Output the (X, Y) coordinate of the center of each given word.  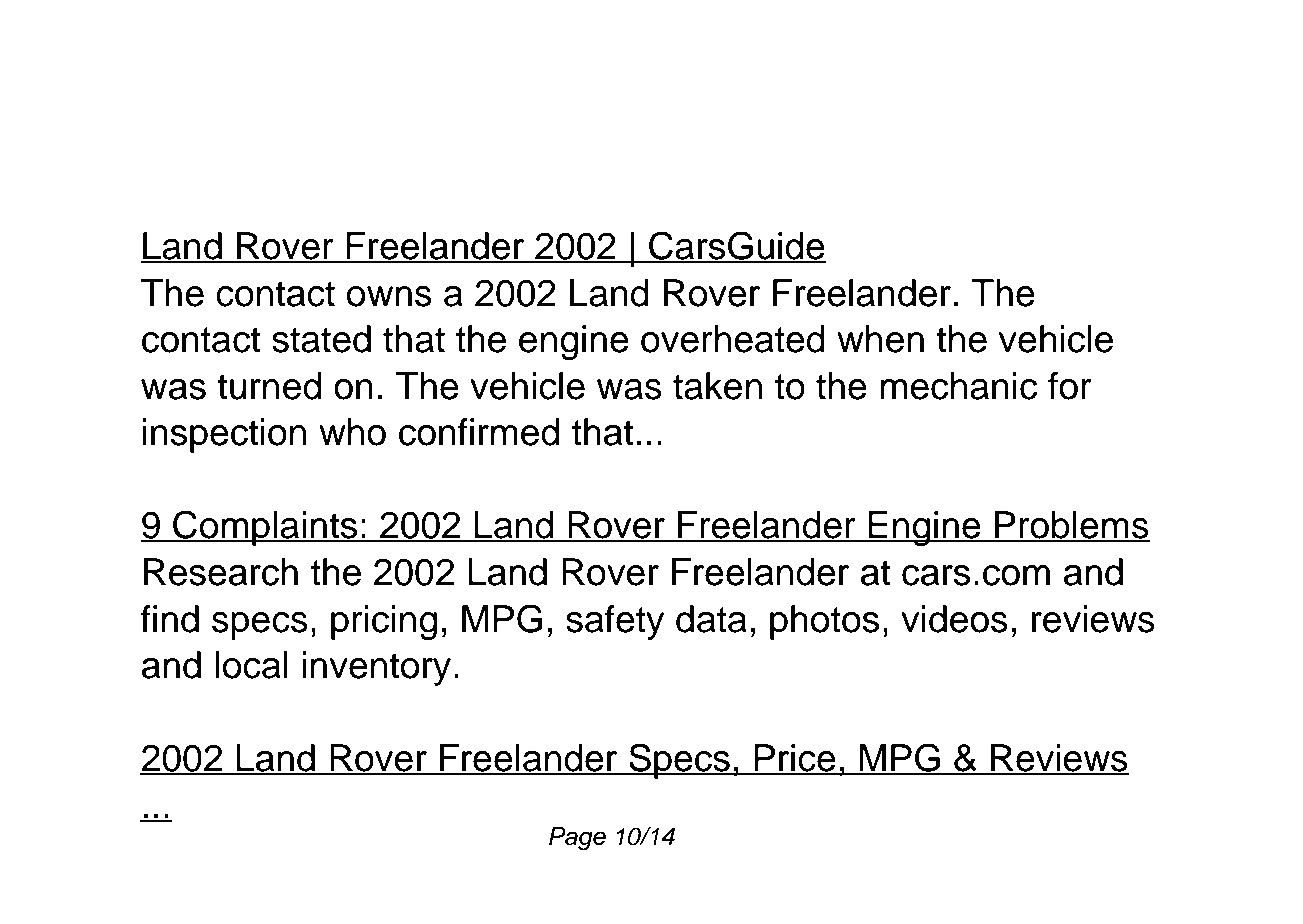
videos (954, 619)
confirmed (479, 432)
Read (193, 75)
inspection (224, 435)
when (880, 339)
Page (577, 839)
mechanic (958, 386)
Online (345, 75)
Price (795, 759)
